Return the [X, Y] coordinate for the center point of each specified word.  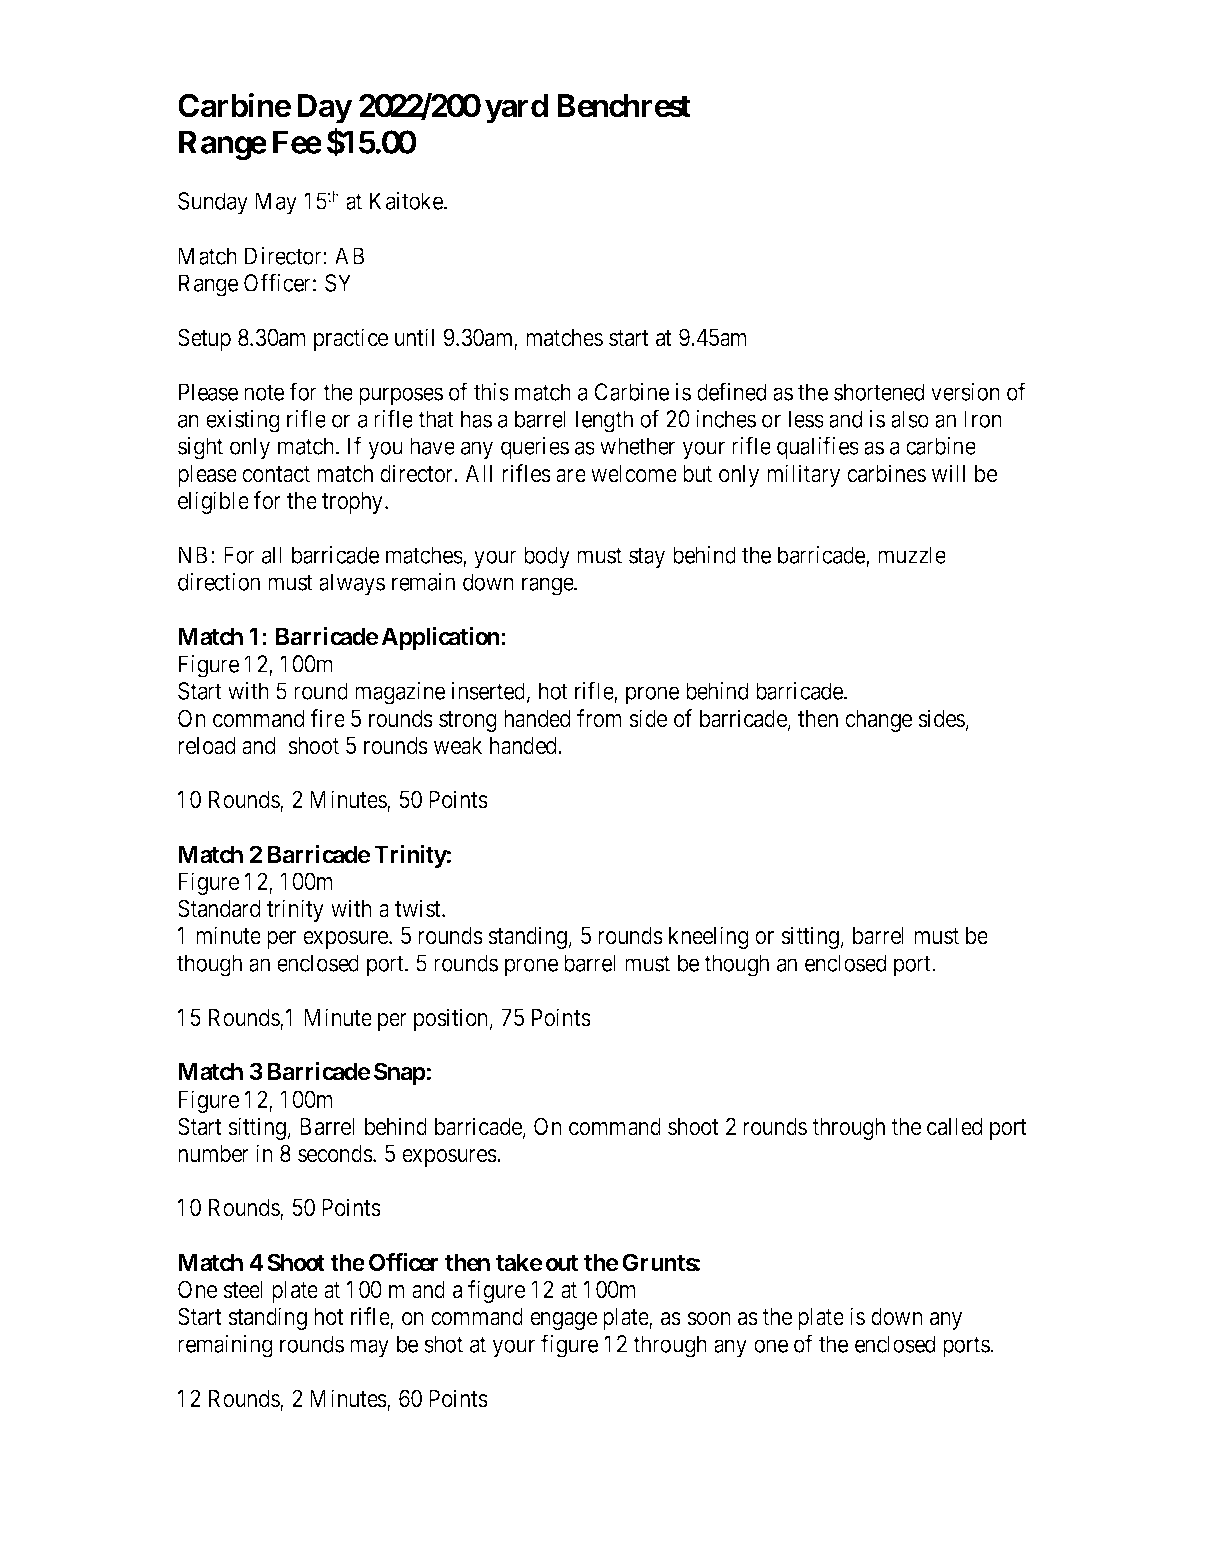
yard [516, 109]
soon [709, 1319]
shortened [879, 392]
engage [563, 1321]
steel [243, 1290]
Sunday [213, 203]
